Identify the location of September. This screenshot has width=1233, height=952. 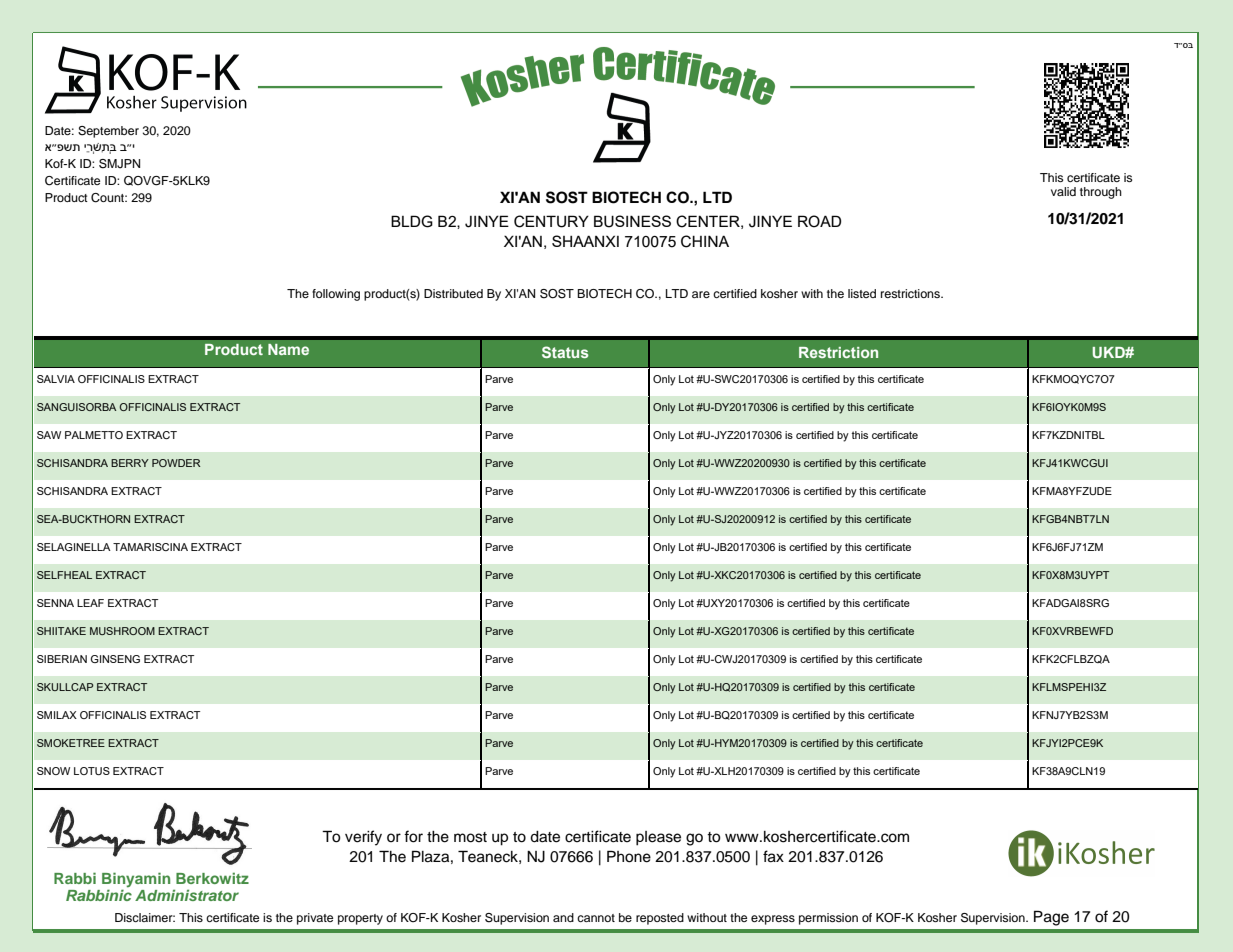
(108, 132).
